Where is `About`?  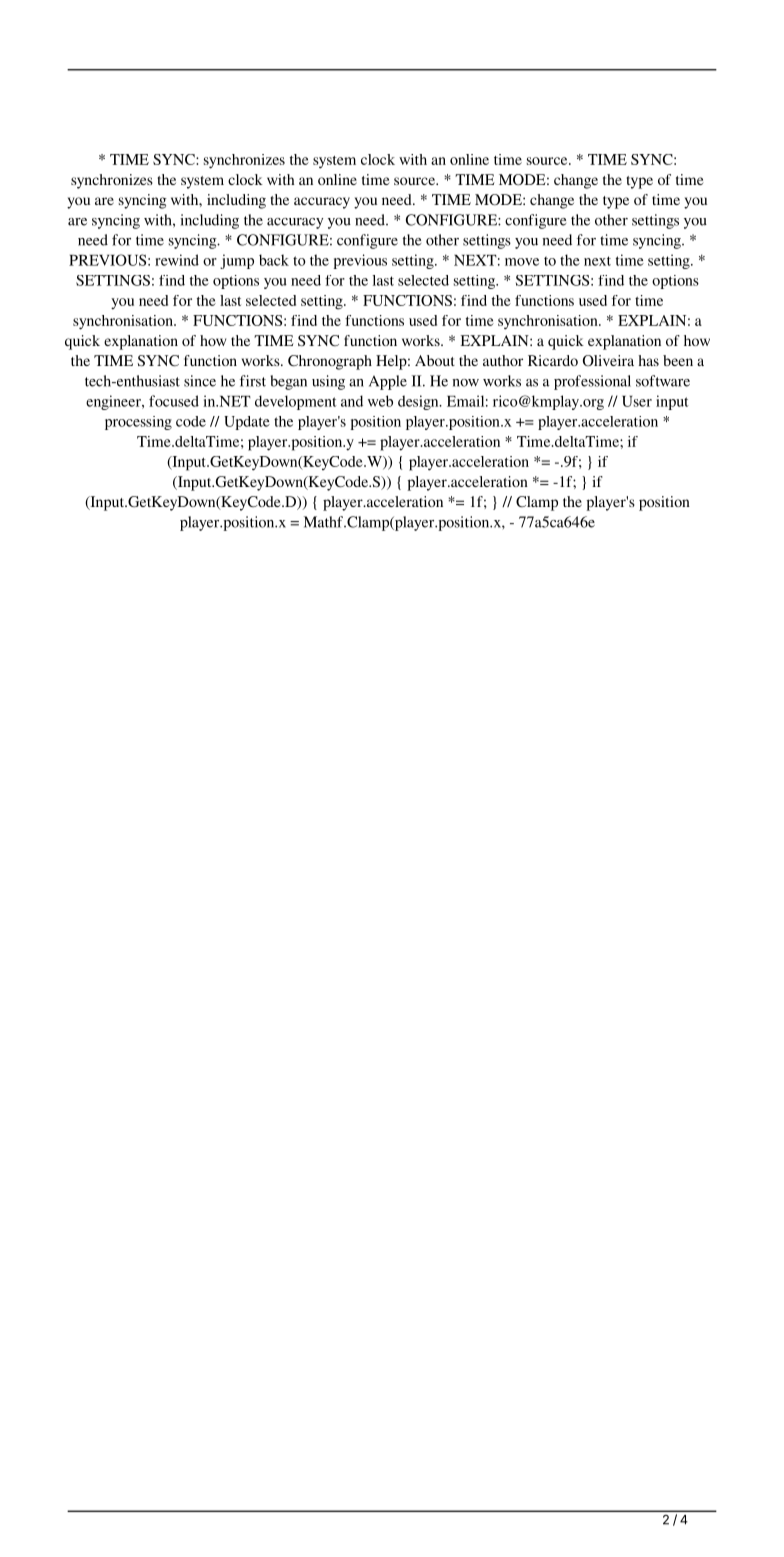 About is located at coordinates (435, 360).
